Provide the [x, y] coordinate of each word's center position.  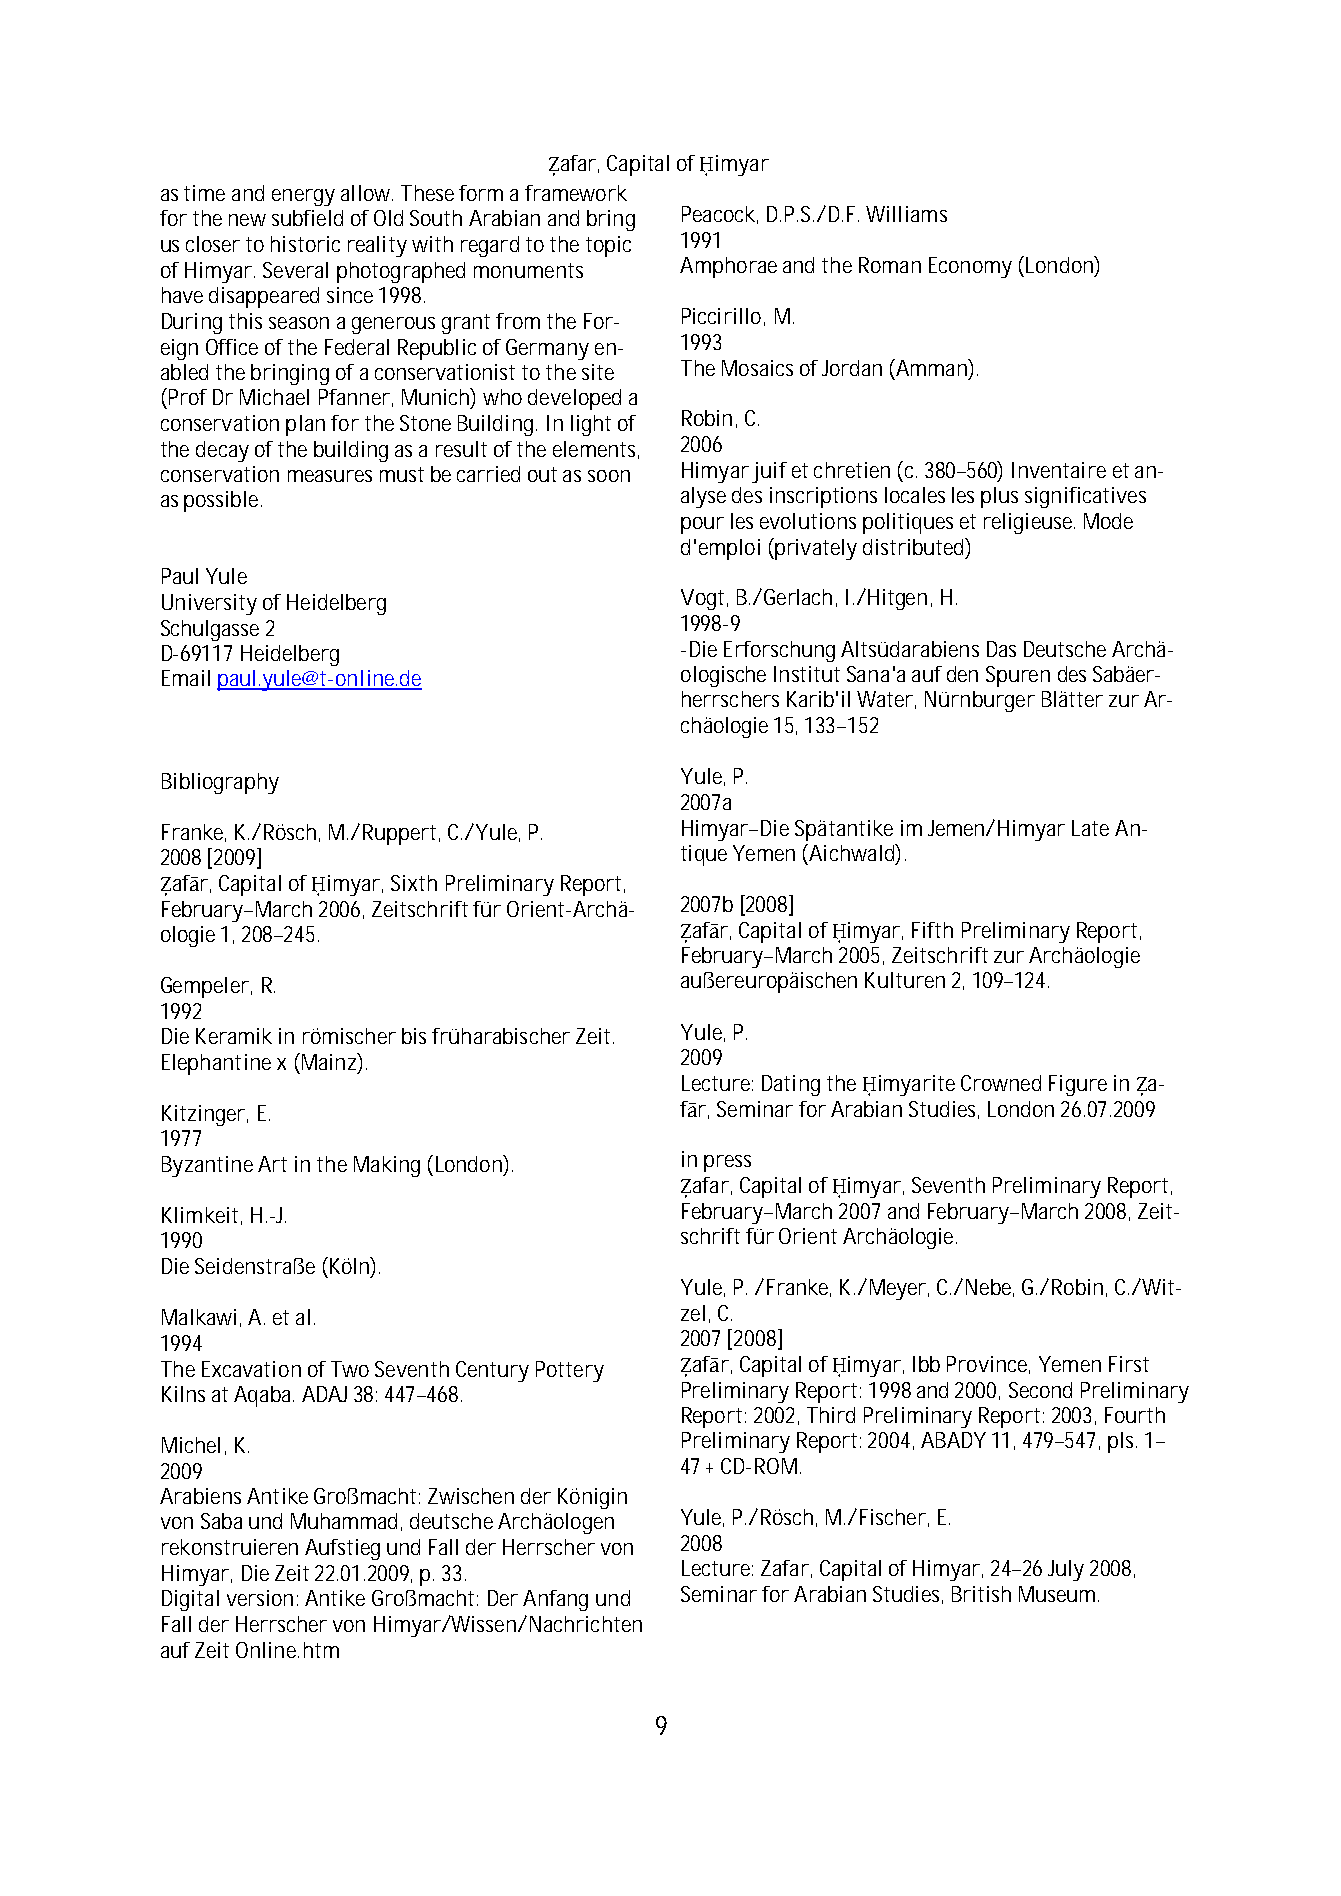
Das [1001, 649]
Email [186, 678]
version [260, 1598]
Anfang [555, 1600]
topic [608, 246]
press [727, 1163]
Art [272, 1164]
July [1066, 1570]
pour [702, 525]
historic [305, 244]
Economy [970, 267]
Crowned [1001, 1083]
